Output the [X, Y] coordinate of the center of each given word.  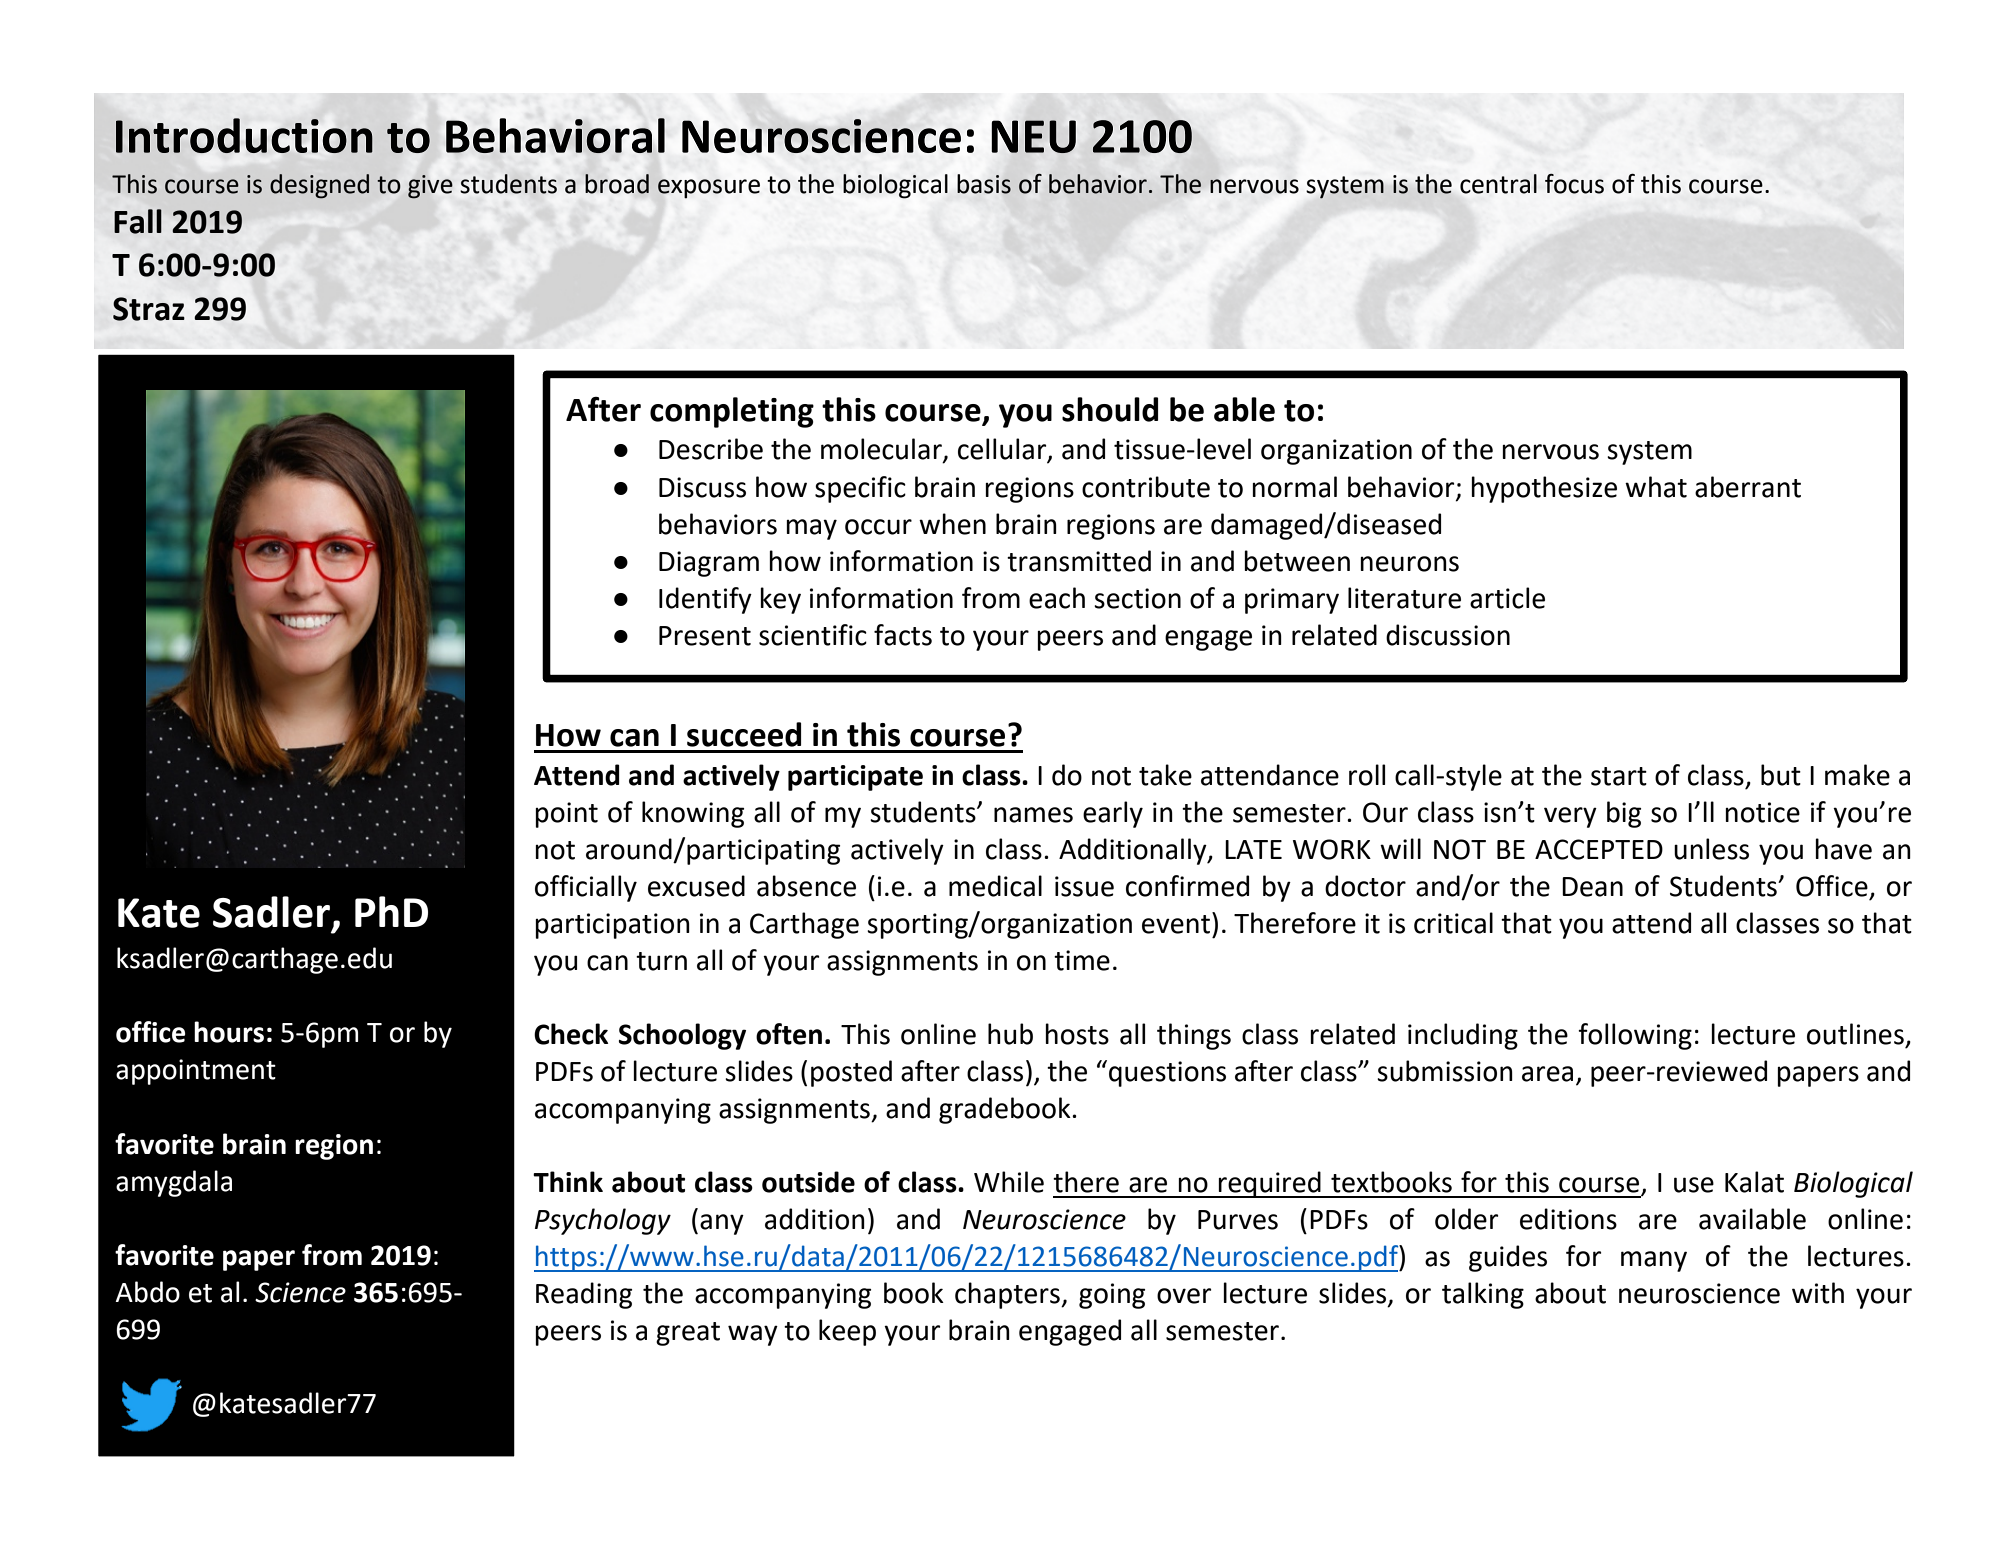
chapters [1008, 1295]
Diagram [709, 564]
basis [984, 184]
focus [1574, 184]
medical [995, 886]
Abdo [147, 1292]
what [1656, 487]
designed [319, 186]
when [952, 524]
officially [586, 888]
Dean [1592, 887]
